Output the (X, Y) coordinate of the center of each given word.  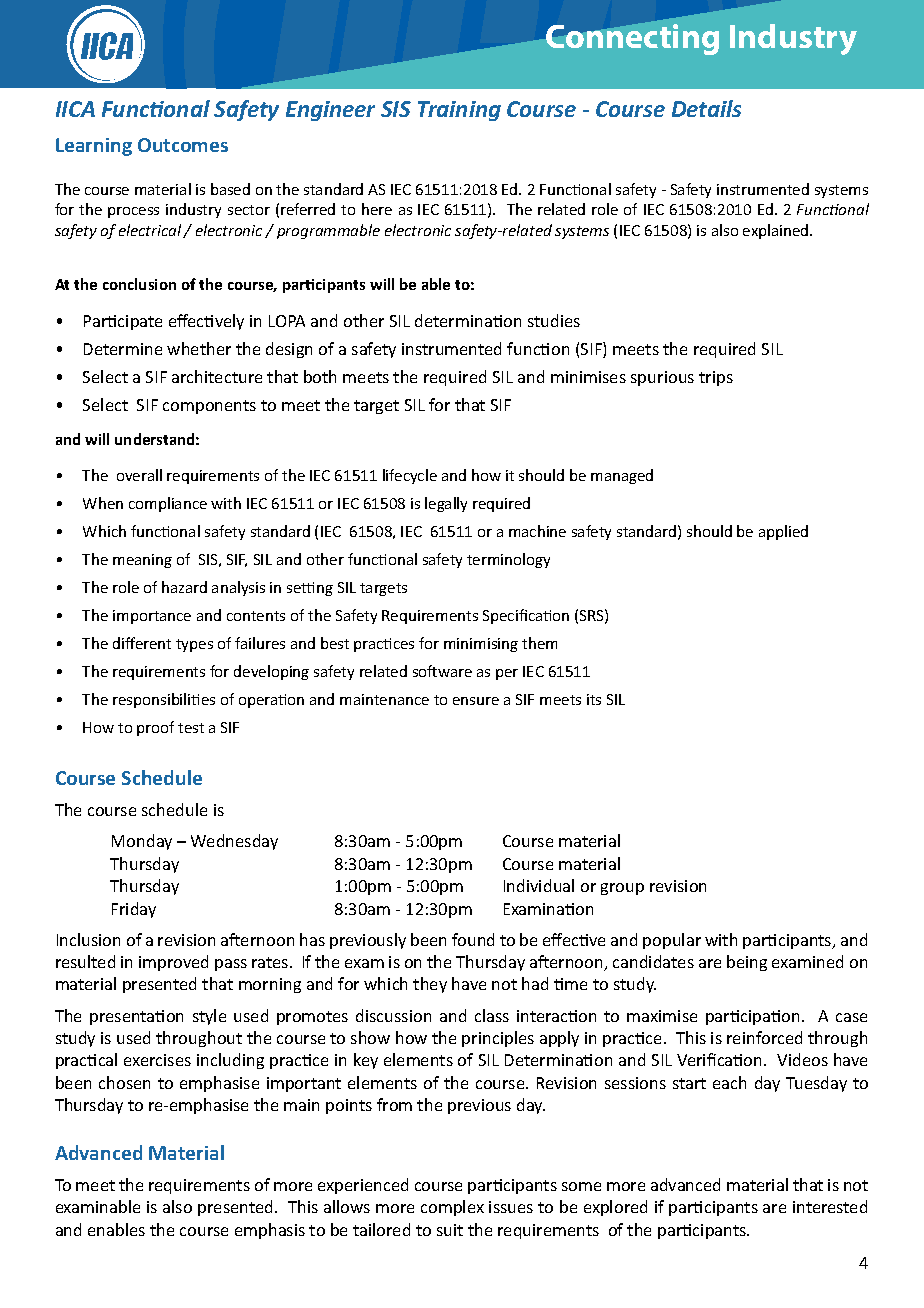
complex (452, 1208)
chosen (124, 1082)
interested (830, 1206)
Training (459, 111)
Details (706, 108)
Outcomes (183, 145)
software (442, 671)
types (194, 645)
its (594, 699)
